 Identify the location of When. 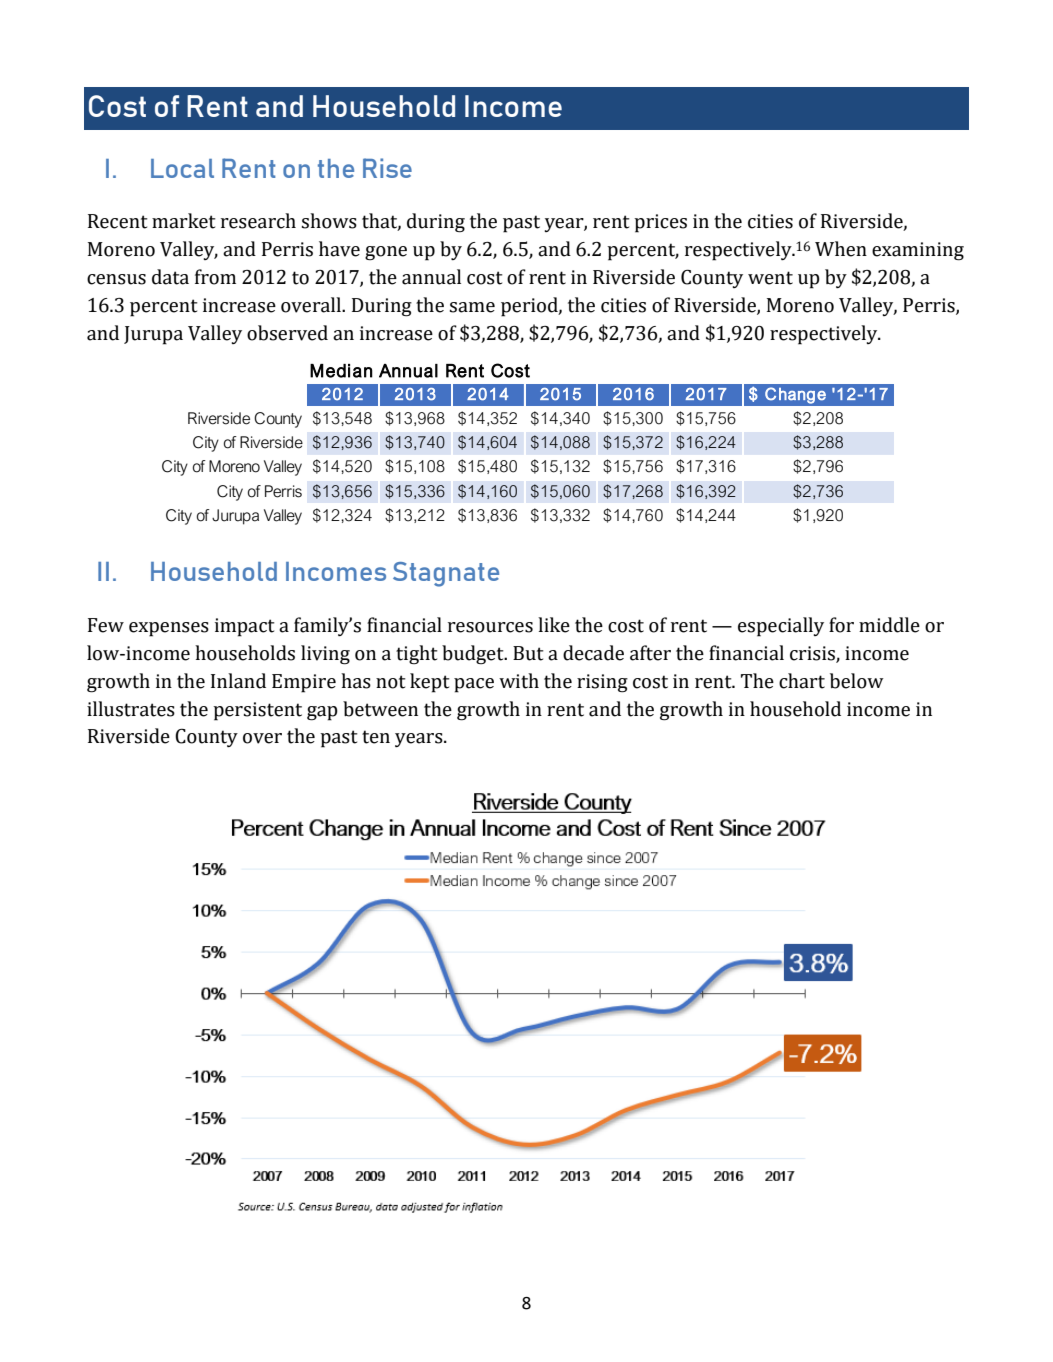
(841, 249).
